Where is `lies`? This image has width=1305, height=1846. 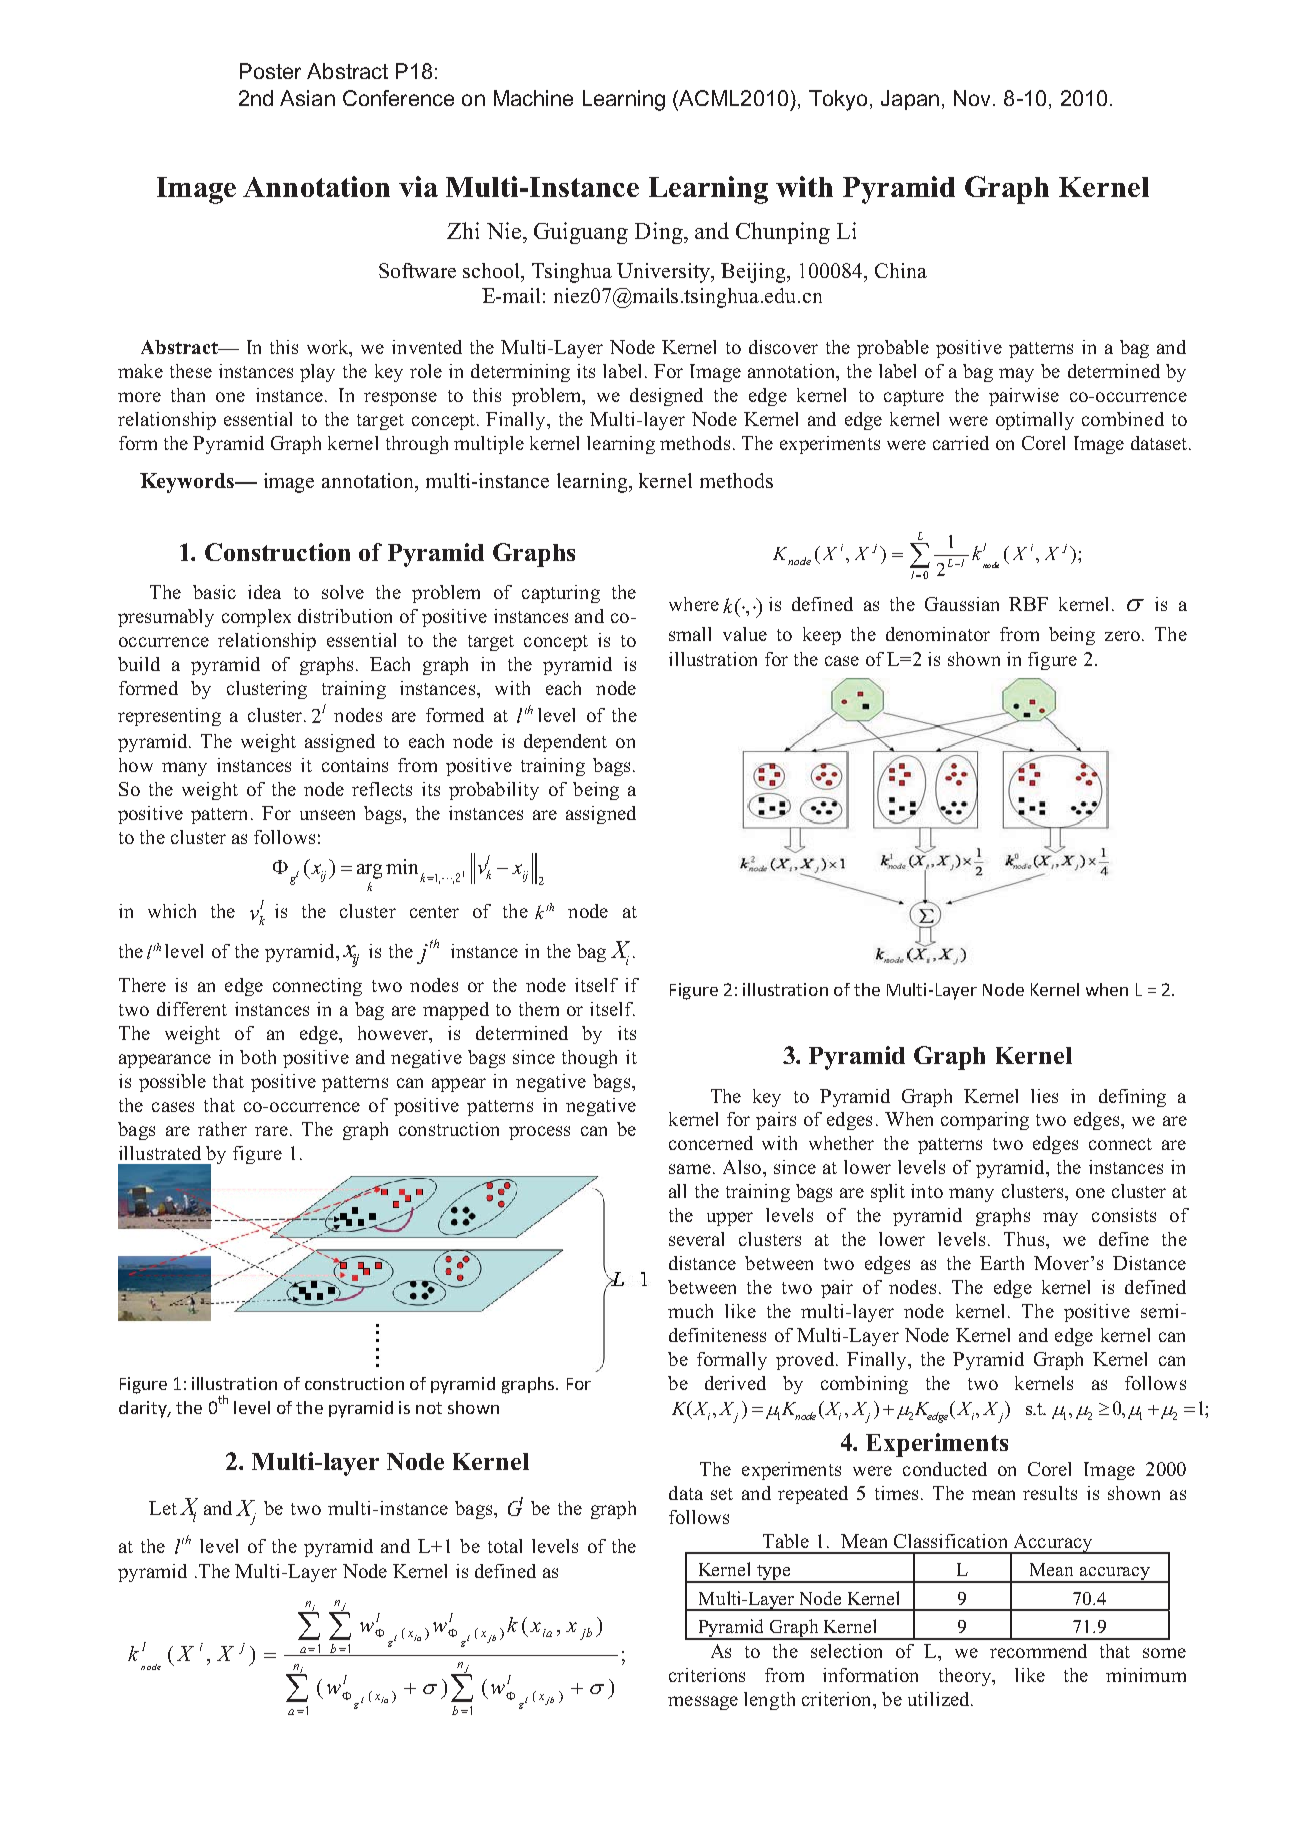
lies is located at coordinates (1044, 1096).
